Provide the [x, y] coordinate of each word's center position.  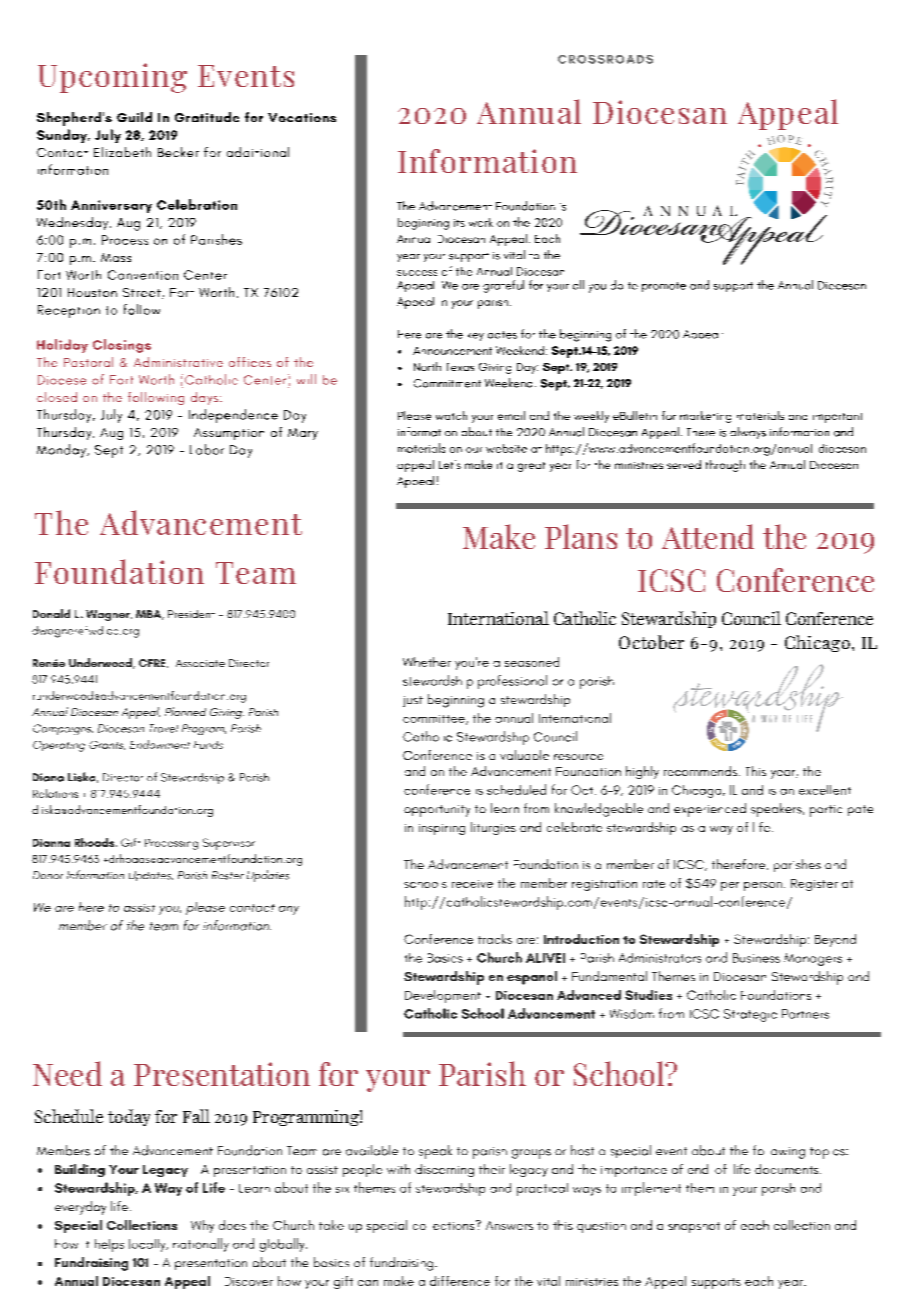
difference [460, 1281]
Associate [200, 663]
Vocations [302, 117]
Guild [134, 117]
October [651, 642]
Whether [427, 662]
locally [148, 1245]
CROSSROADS [605, 59]
